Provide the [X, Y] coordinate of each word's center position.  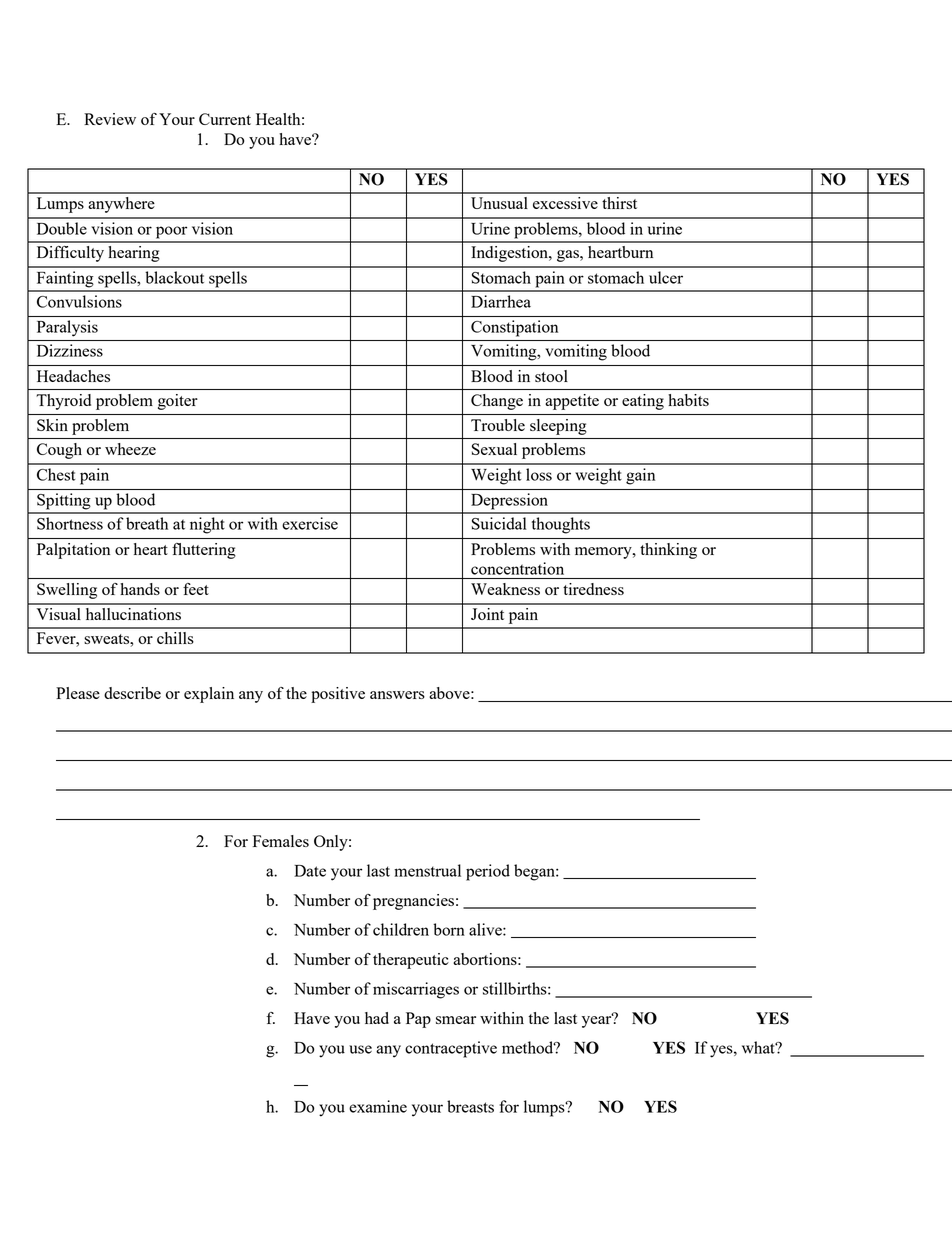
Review [110, 119]
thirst [619, 203]
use [360, 1049]
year [598, 1021]
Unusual [499, 203]
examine [378, 1106]
